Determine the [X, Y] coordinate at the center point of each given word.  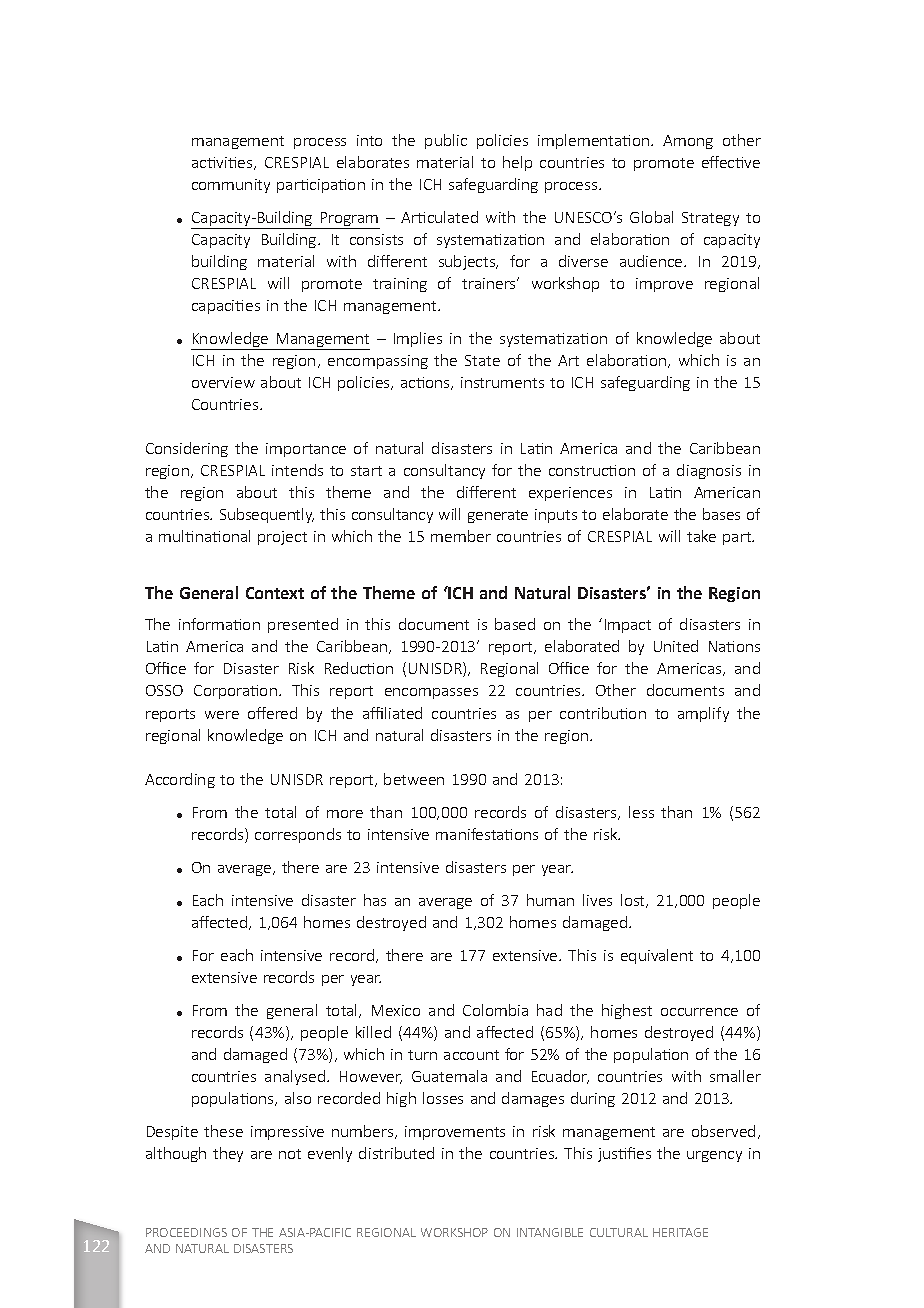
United [676, 646]
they [228, 1154]
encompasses [431, 693]
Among [688, 142]
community [231, 186]
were [222, 715]
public [446, 141]
